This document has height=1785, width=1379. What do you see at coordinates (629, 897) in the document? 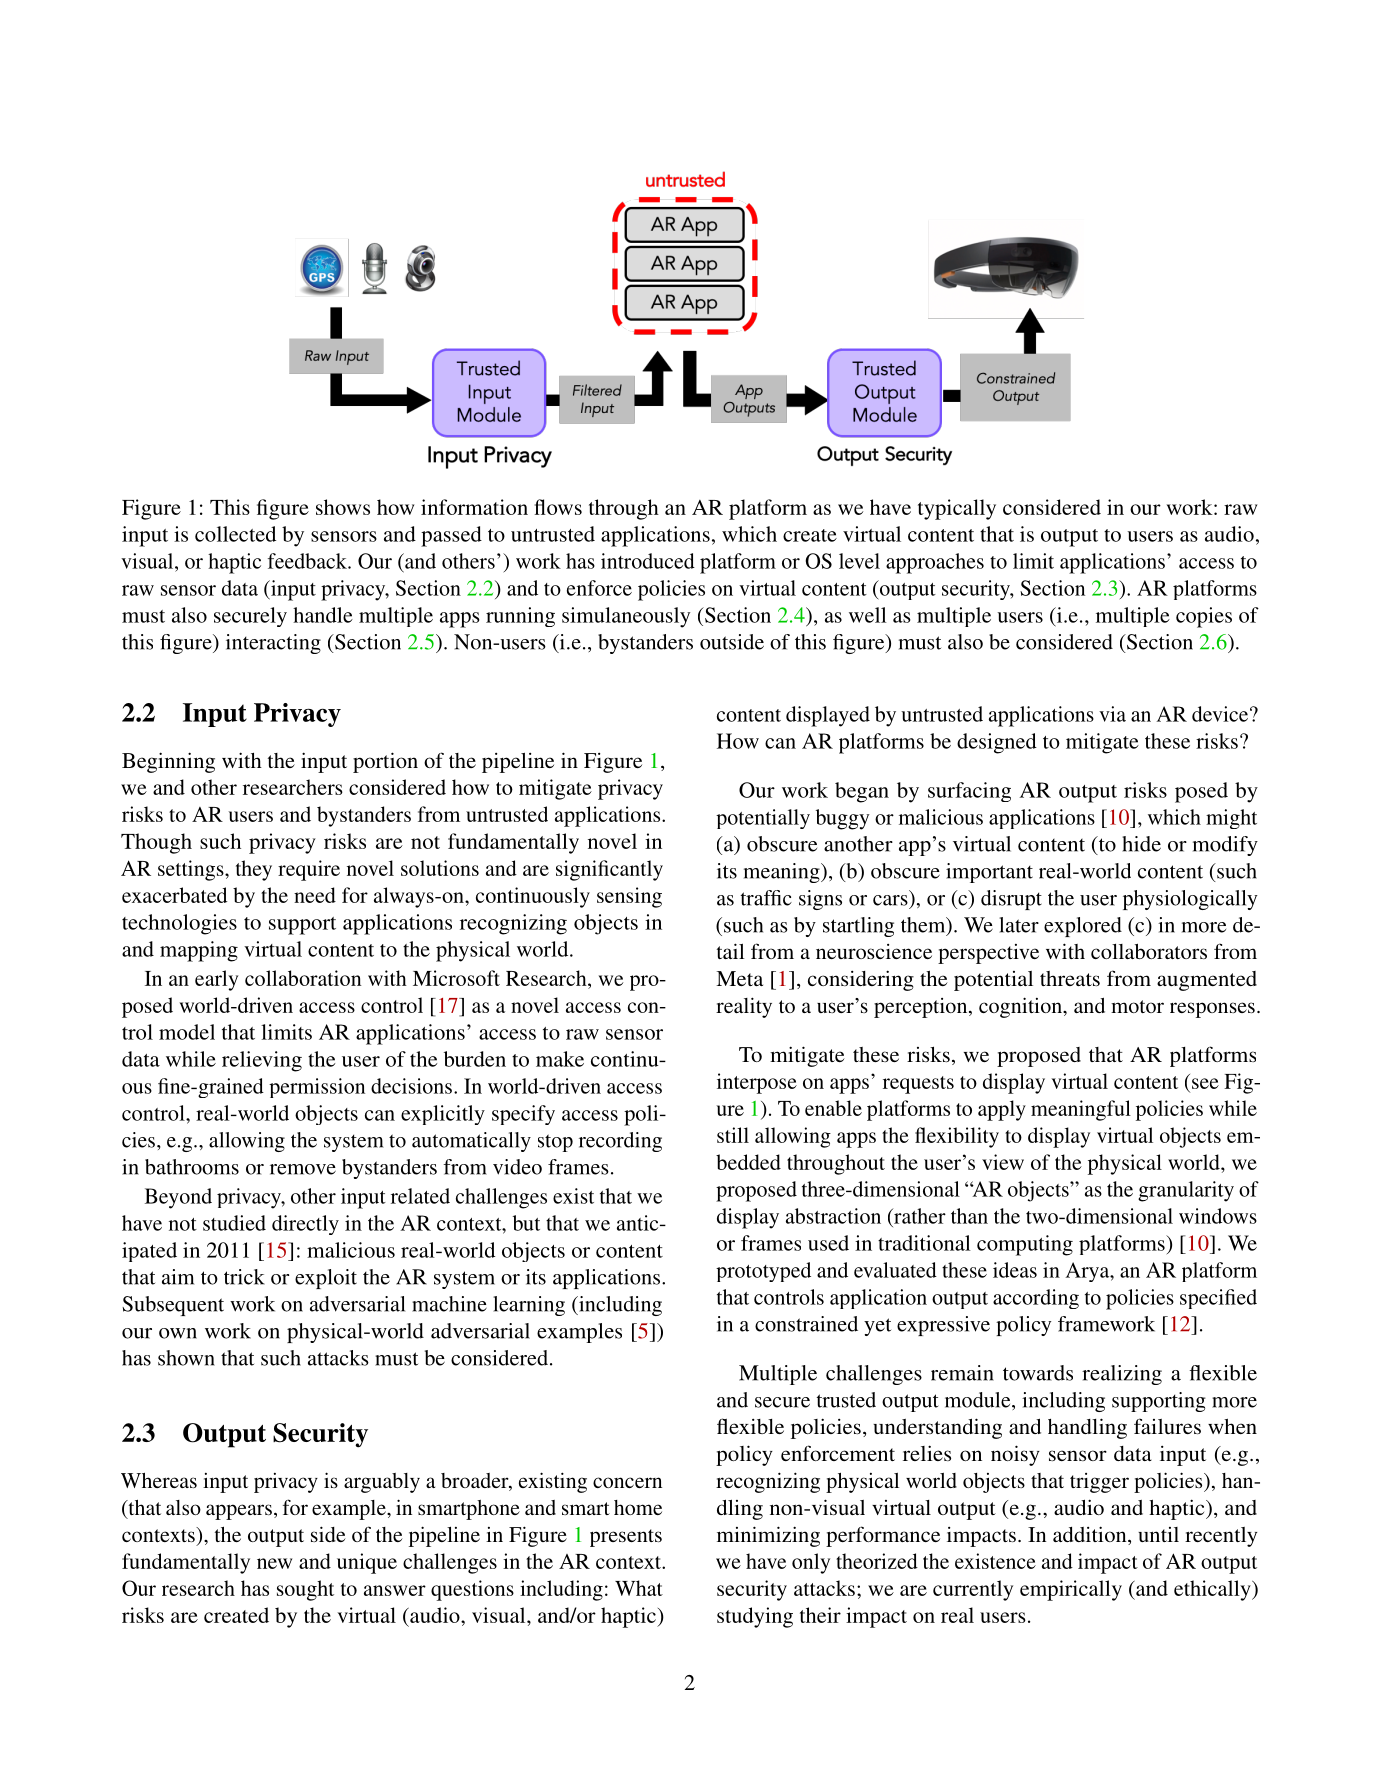
I see `sensing` at bounding box center [629, 897].
